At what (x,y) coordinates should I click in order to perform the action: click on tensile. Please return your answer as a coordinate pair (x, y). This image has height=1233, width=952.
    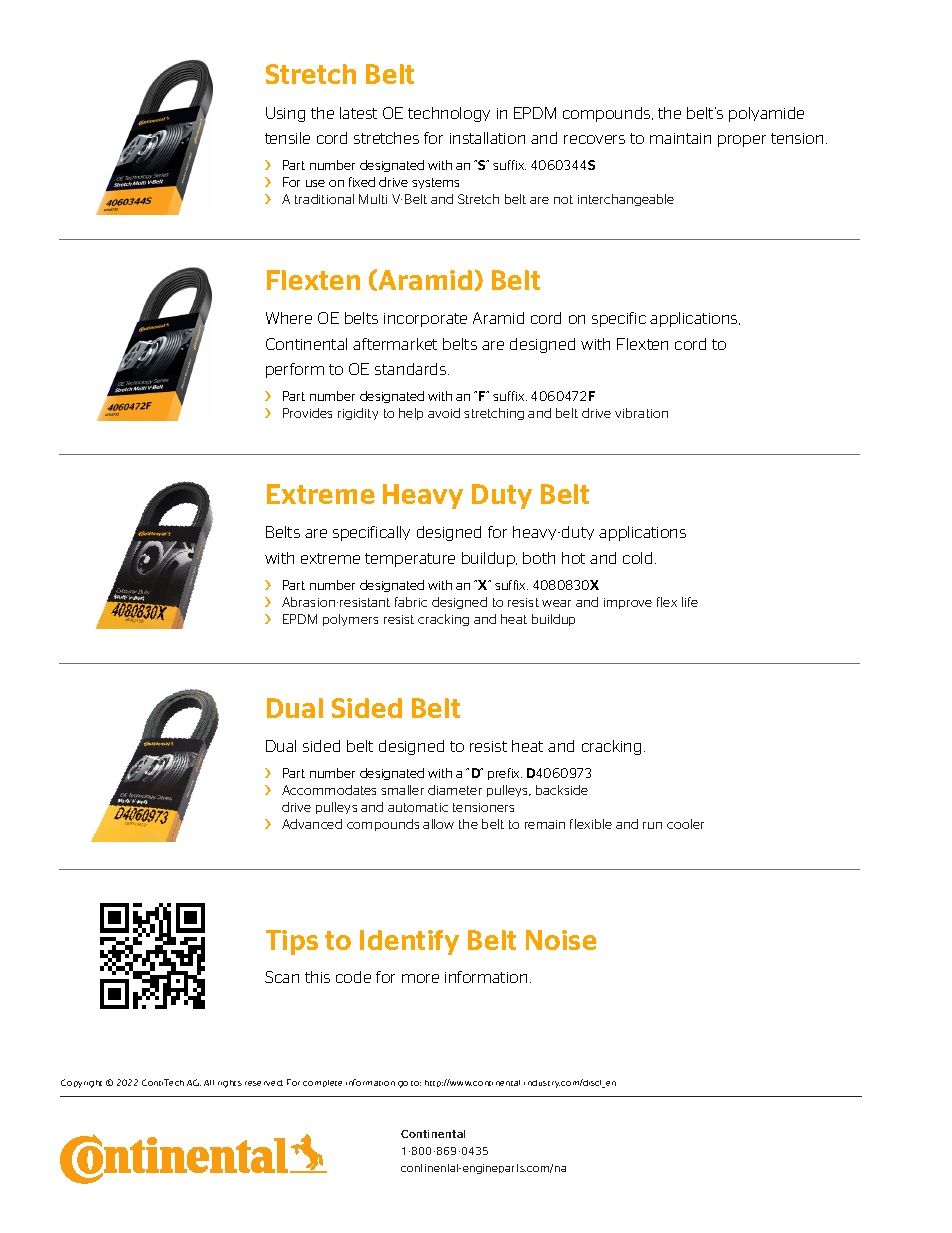
    Looking at the image, I should click on (287, 138).
